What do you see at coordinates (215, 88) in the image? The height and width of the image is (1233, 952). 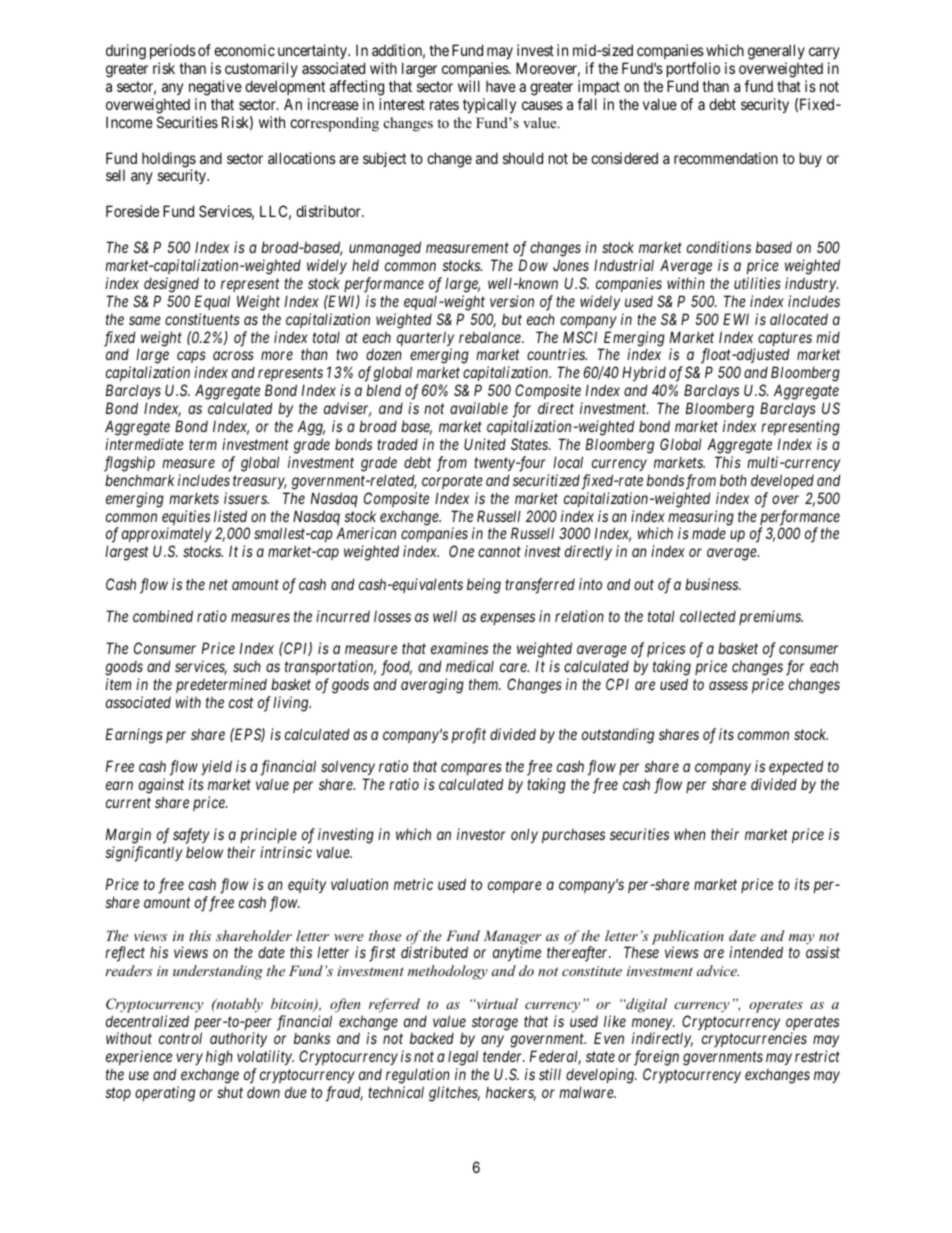 I see `negative` at bounding box center [215, 88].
